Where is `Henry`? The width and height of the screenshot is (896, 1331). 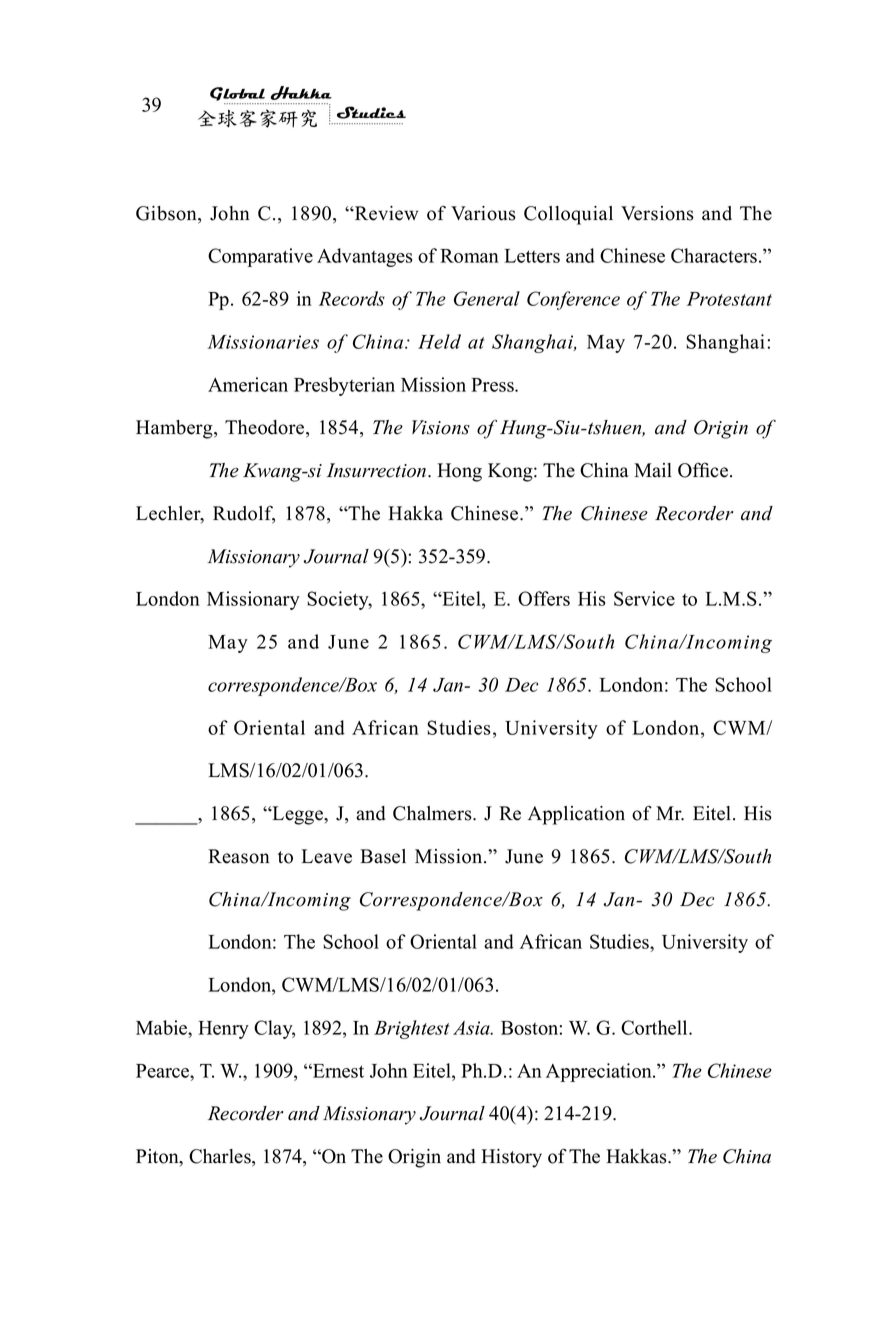
Henry is located at coordinates (223, 1030).
